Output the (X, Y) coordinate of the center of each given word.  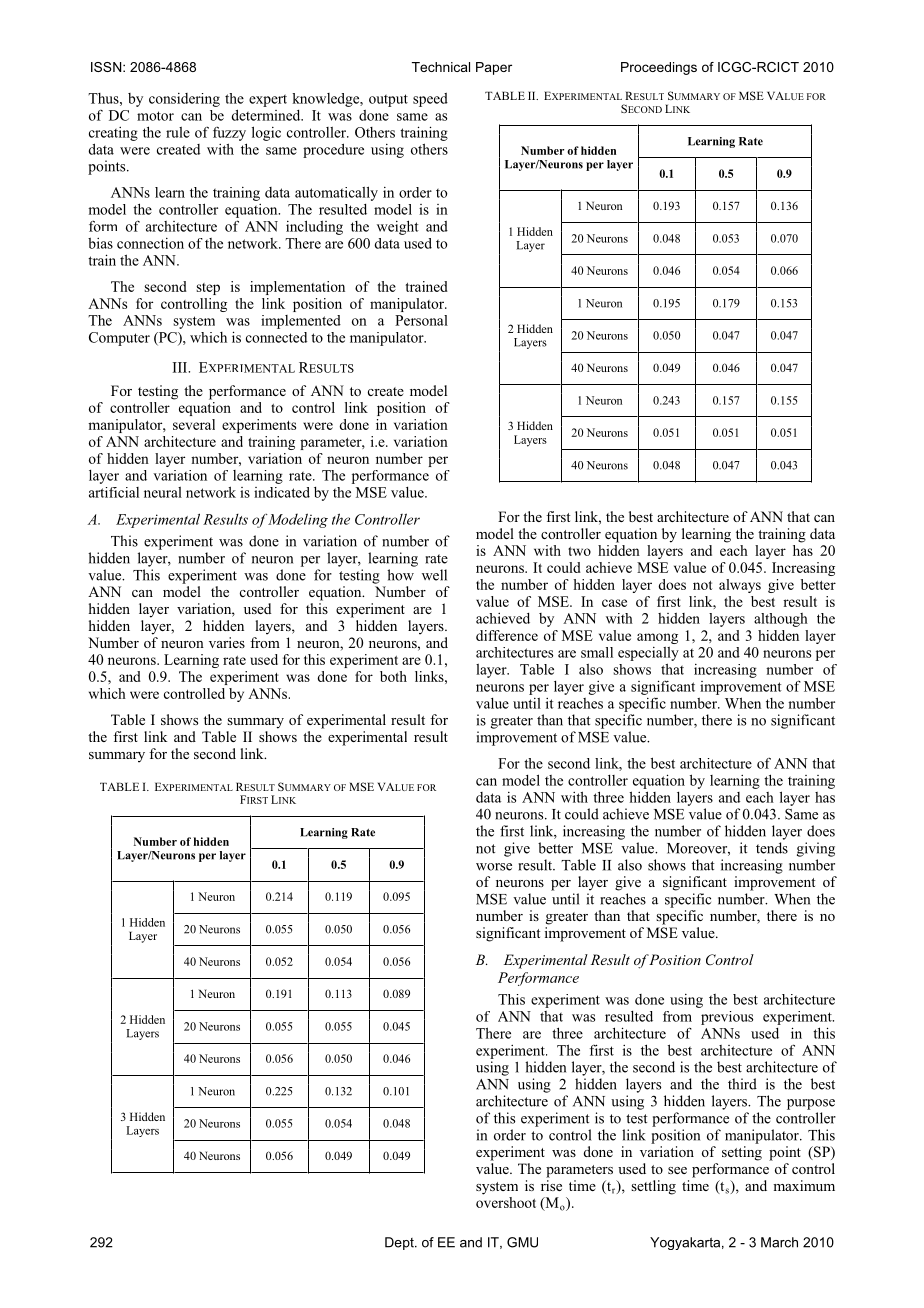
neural (163, 492)
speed (430, 100)
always (740, 586)
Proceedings (659, 68)
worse (494, 867)
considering (184, 100)
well (434, 575)
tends (772, 848)
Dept (400, 1243)
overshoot (506, 1202)
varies (227, 642)
